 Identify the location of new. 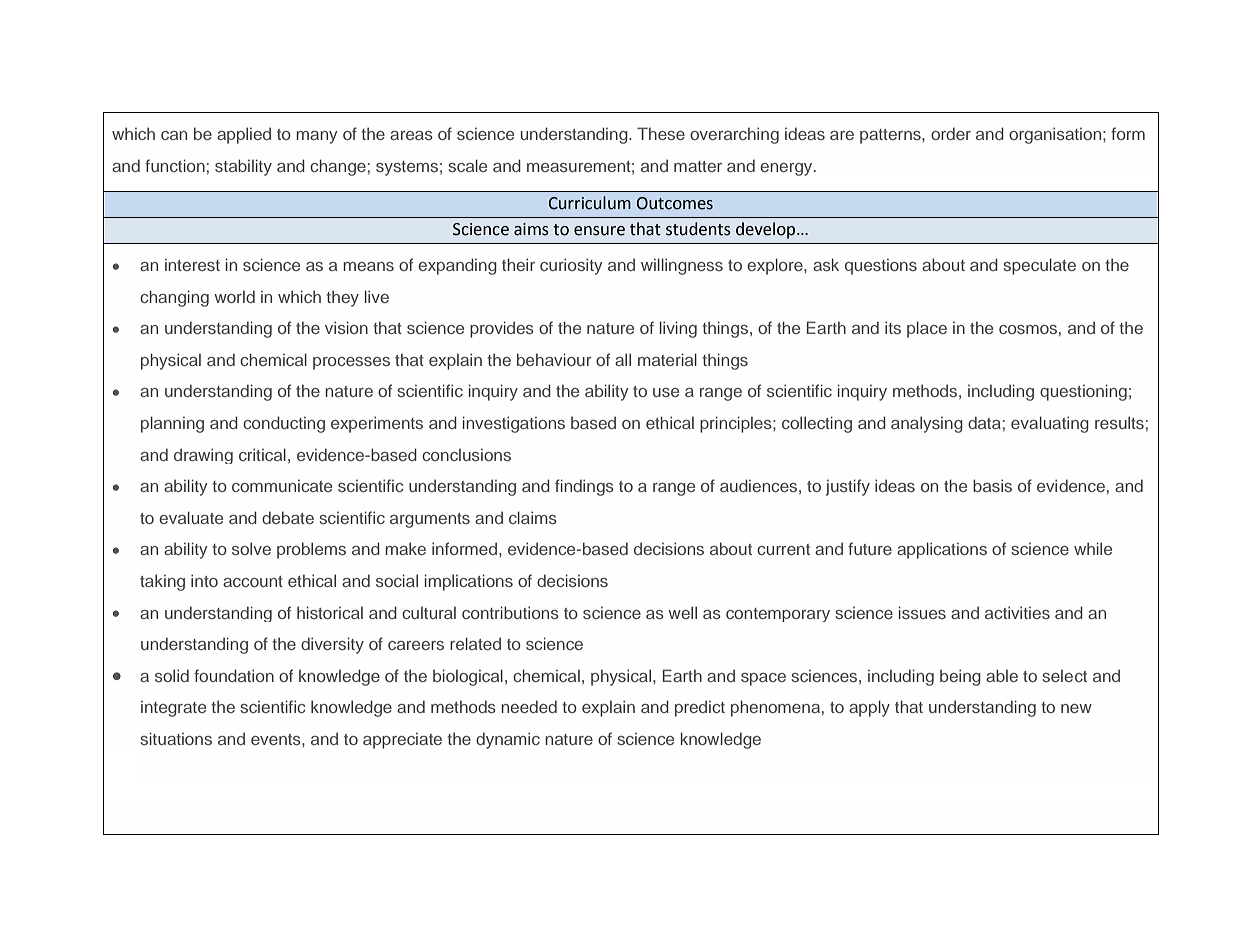
(1076, 708).
